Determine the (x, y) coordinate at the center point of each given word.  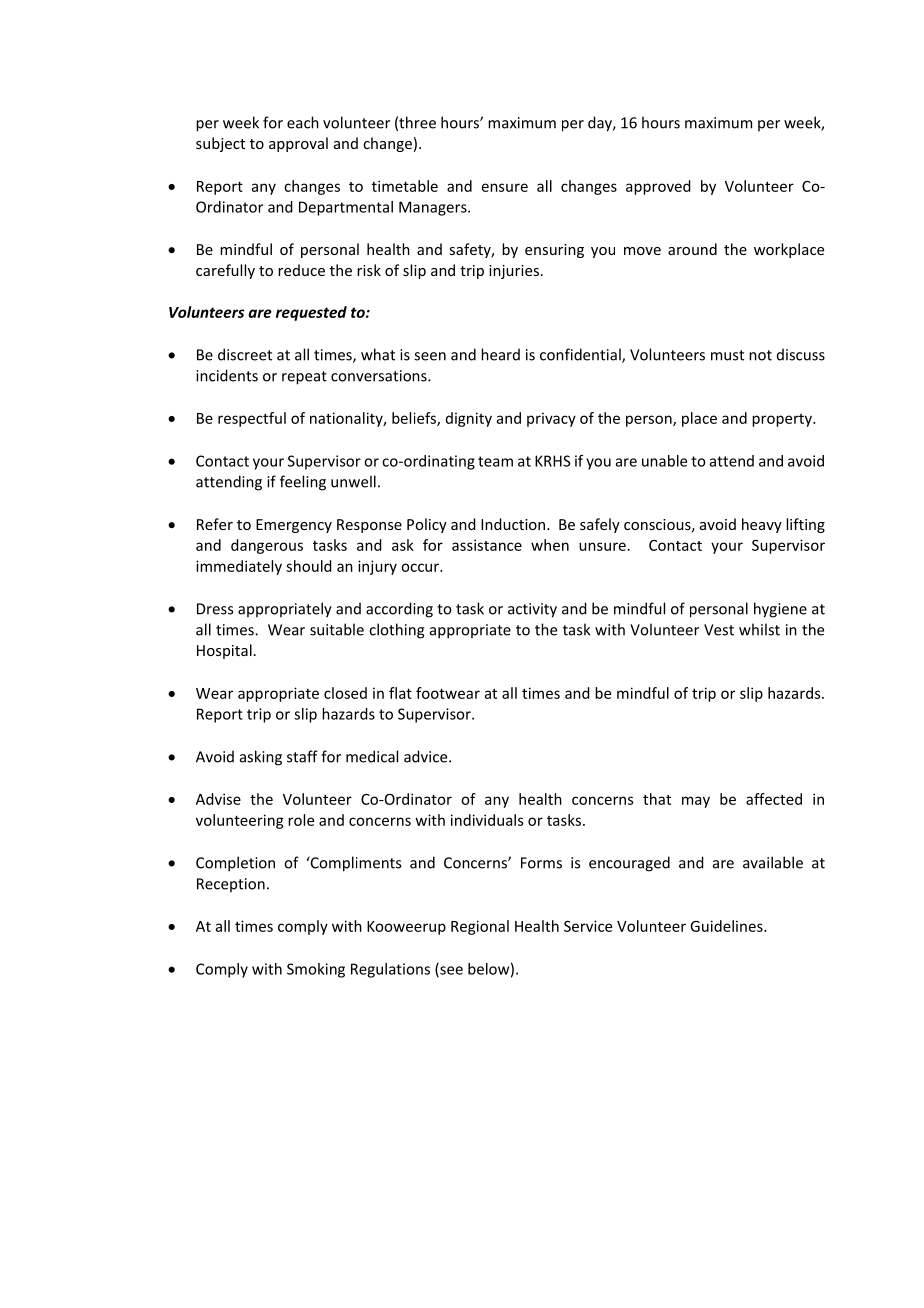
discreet (245, 354)
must (727, 355)
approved (658, 187)
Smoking (316, 970)
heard (500, 354)
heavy (762, 525)
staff (302, 756)
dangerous (267, 546)
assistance (487, 545)
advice (427, 756)
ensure (505, 187)
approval (298, 144)
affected (774, 799)
